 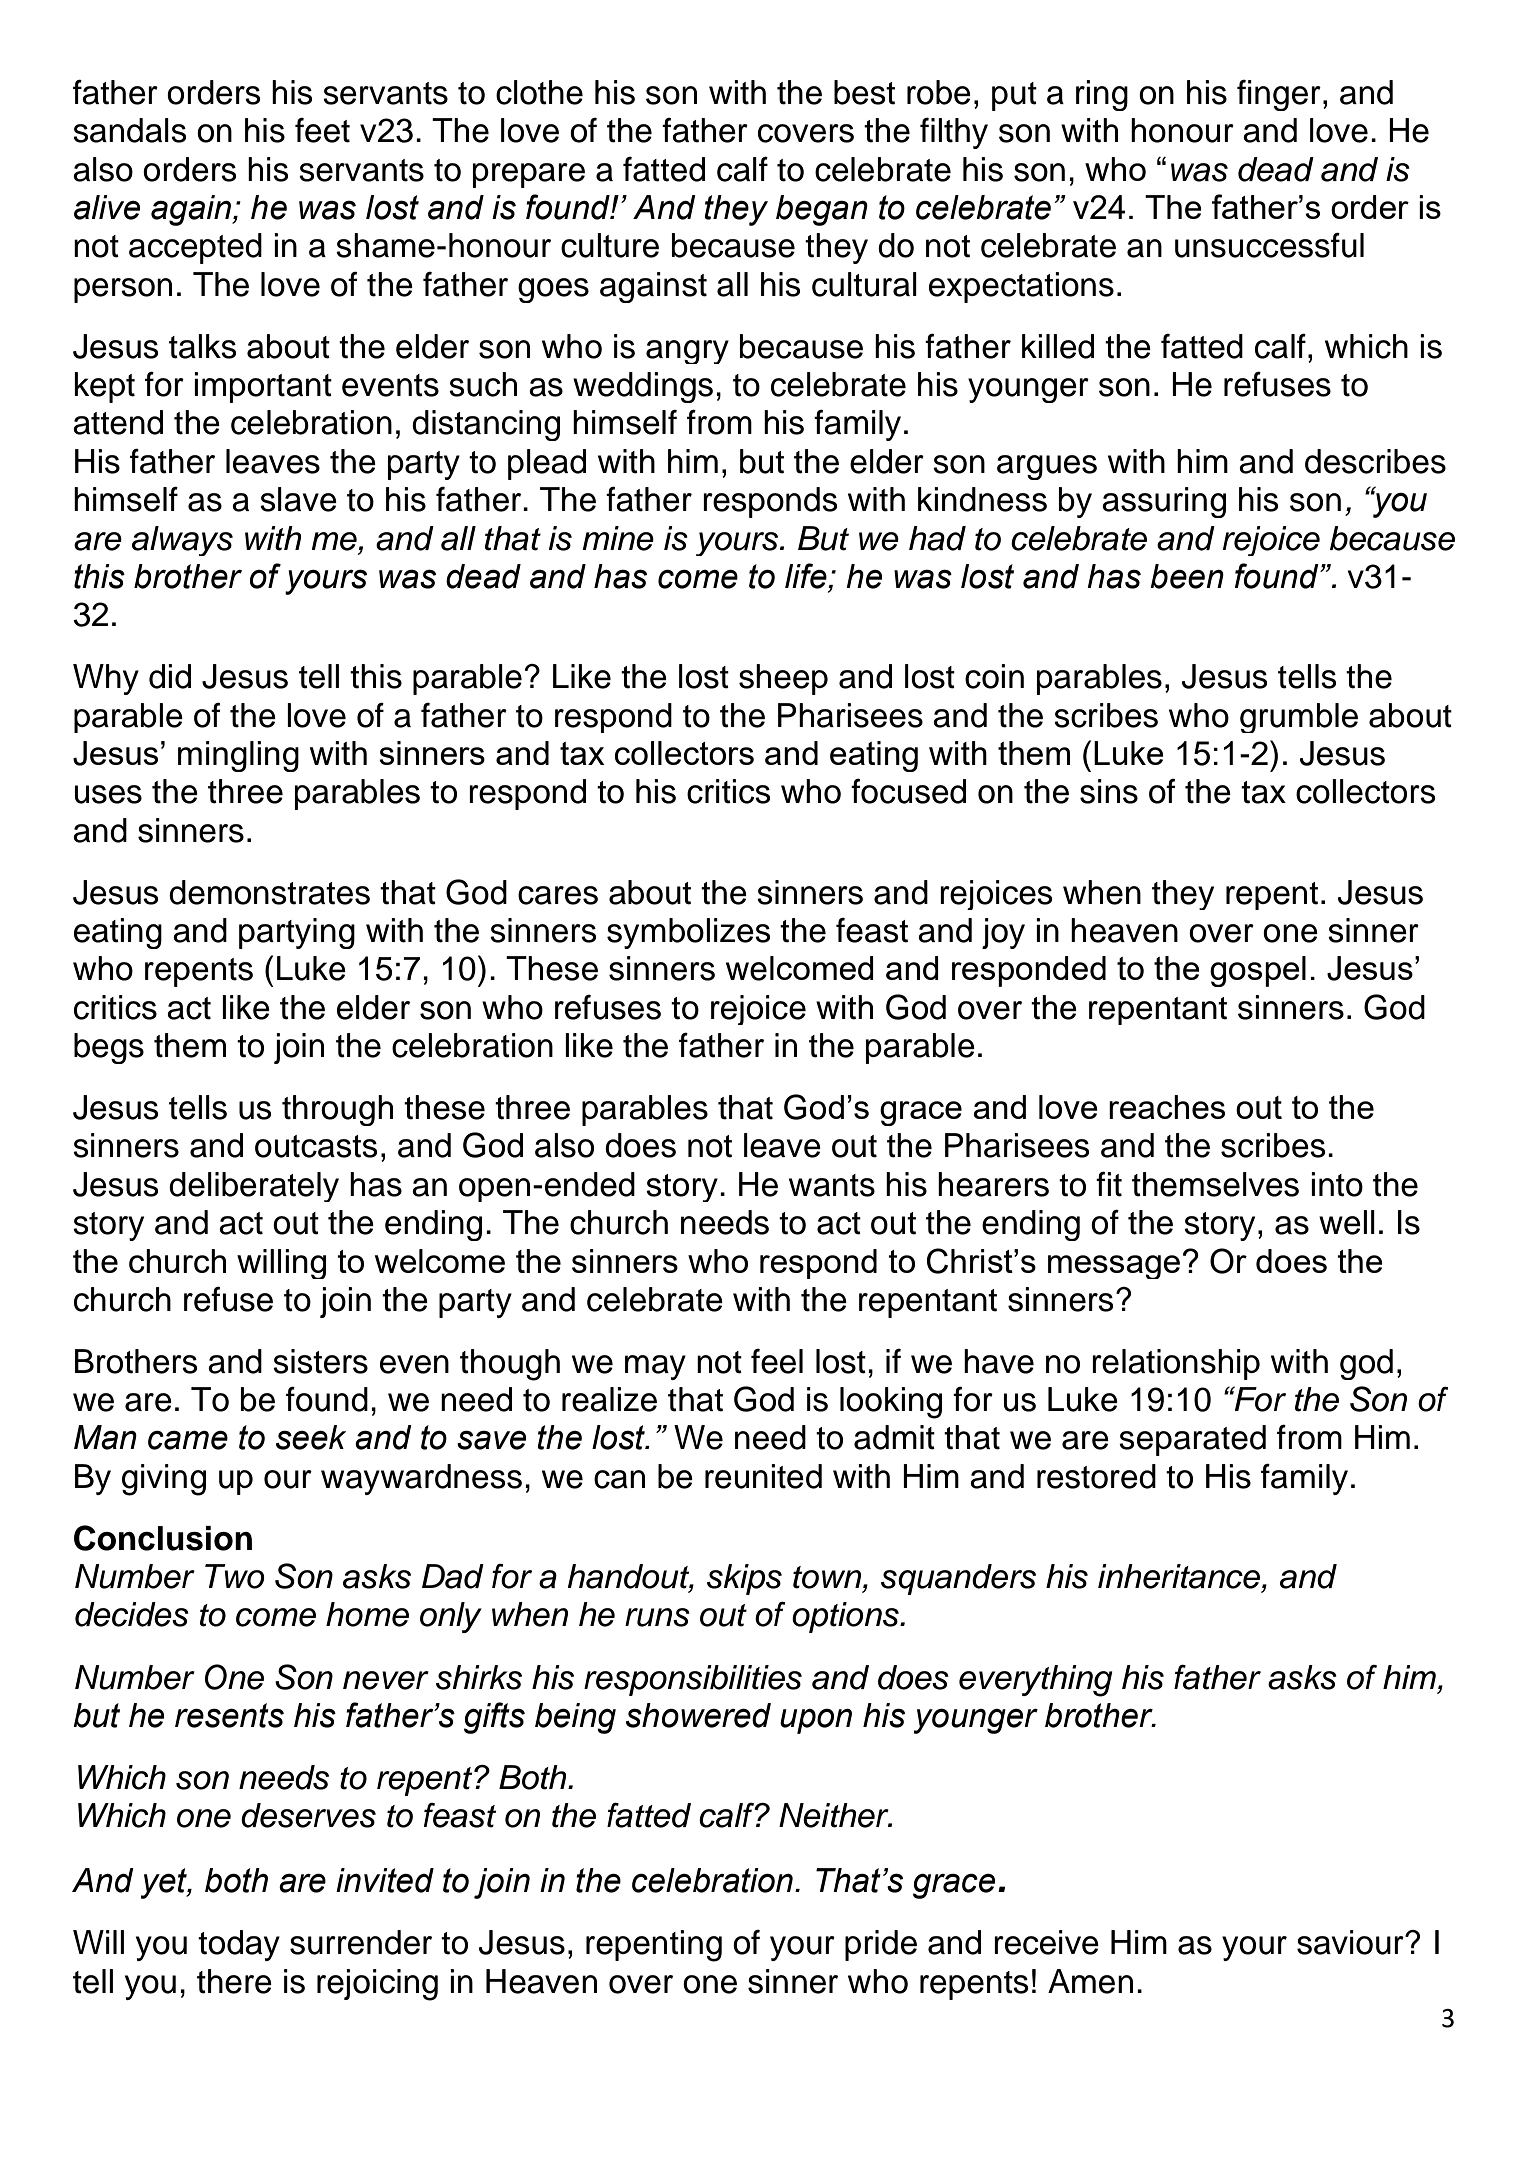 I want to click on skips, so click(x=744, y=1579).
